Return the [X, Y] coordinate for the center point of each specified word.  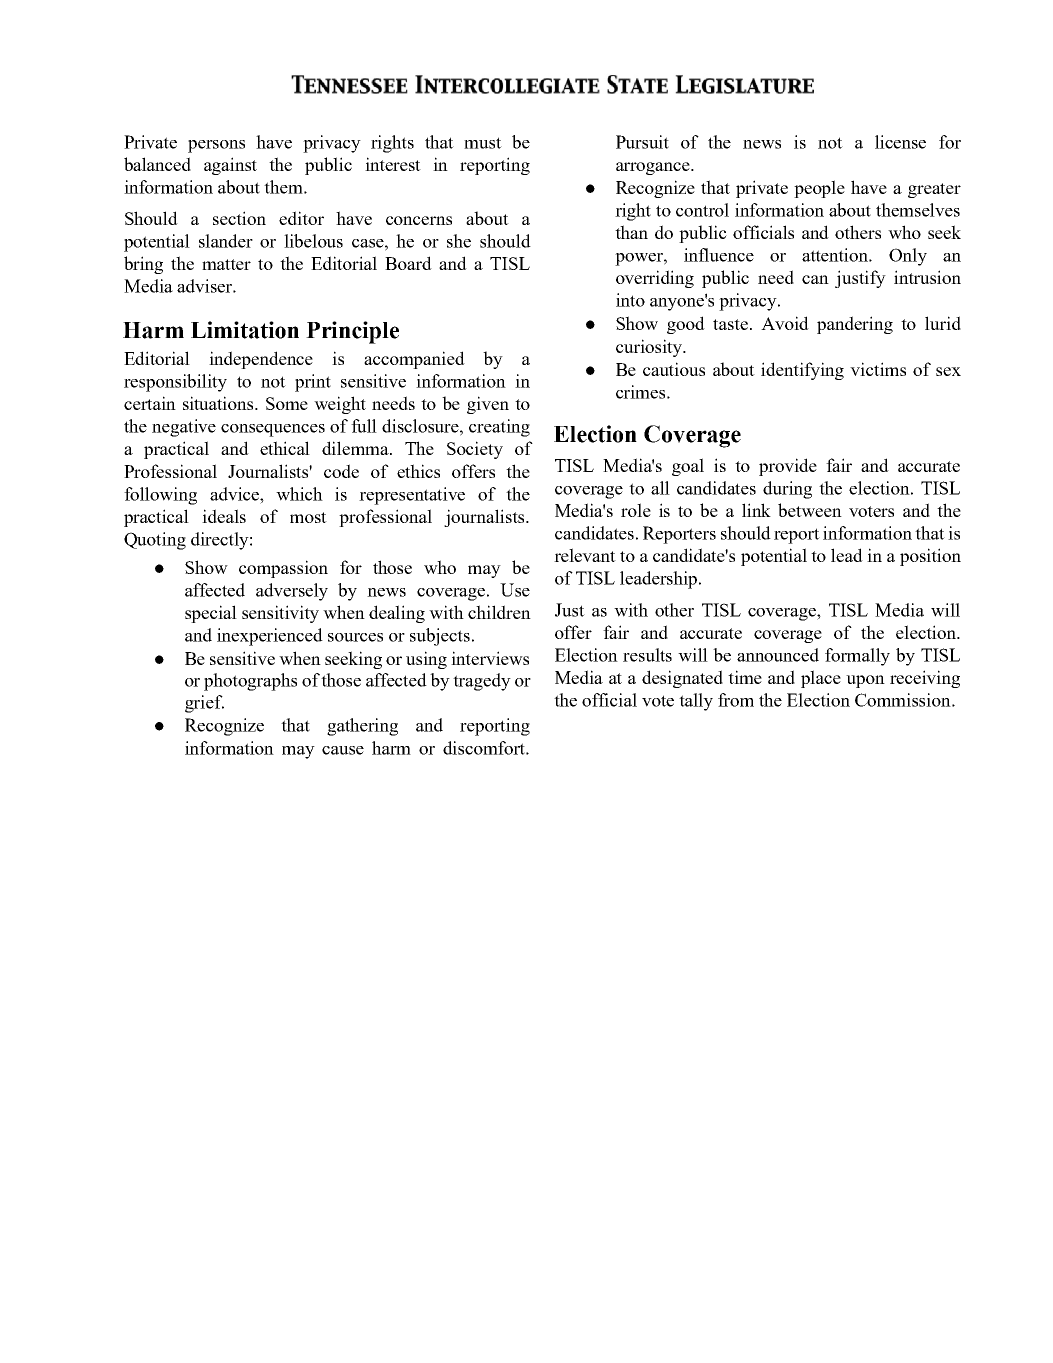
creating [499, 428]
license [900, 142]
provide [788, 467]
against [230, 166]
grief [204, 704]
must [483, 143]
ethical [285, 448]
